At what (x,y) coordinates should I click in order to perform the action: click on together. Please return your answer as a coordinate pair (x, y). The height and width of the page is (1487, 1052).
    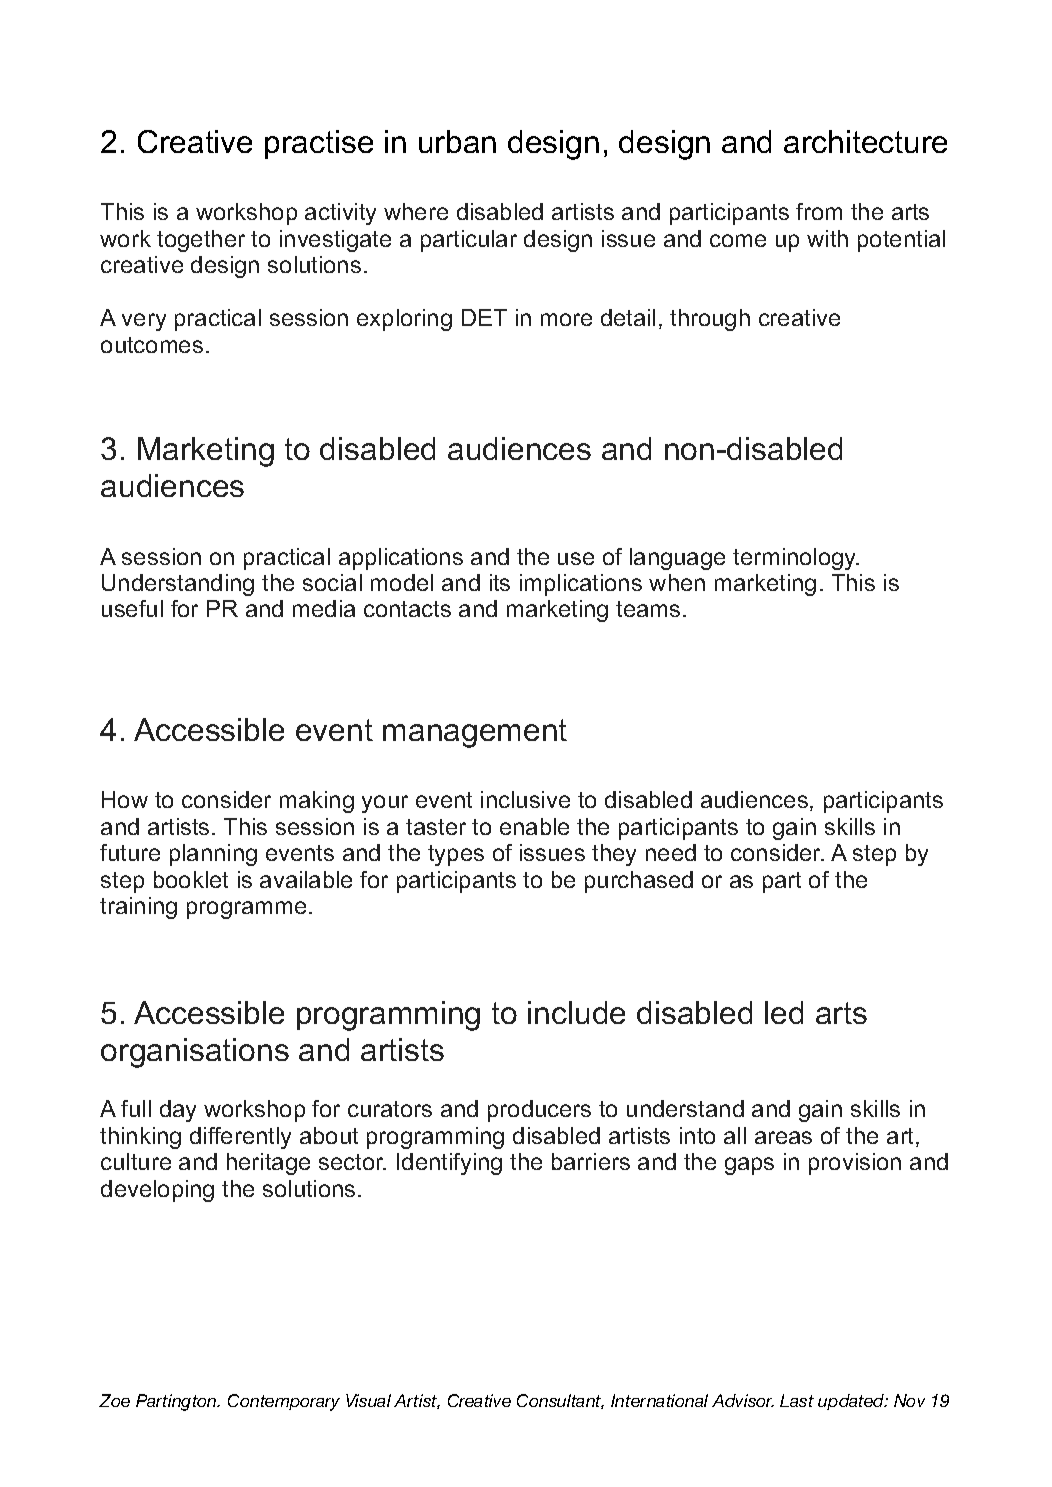
    Looking at the image, I should click on (201, 241).
